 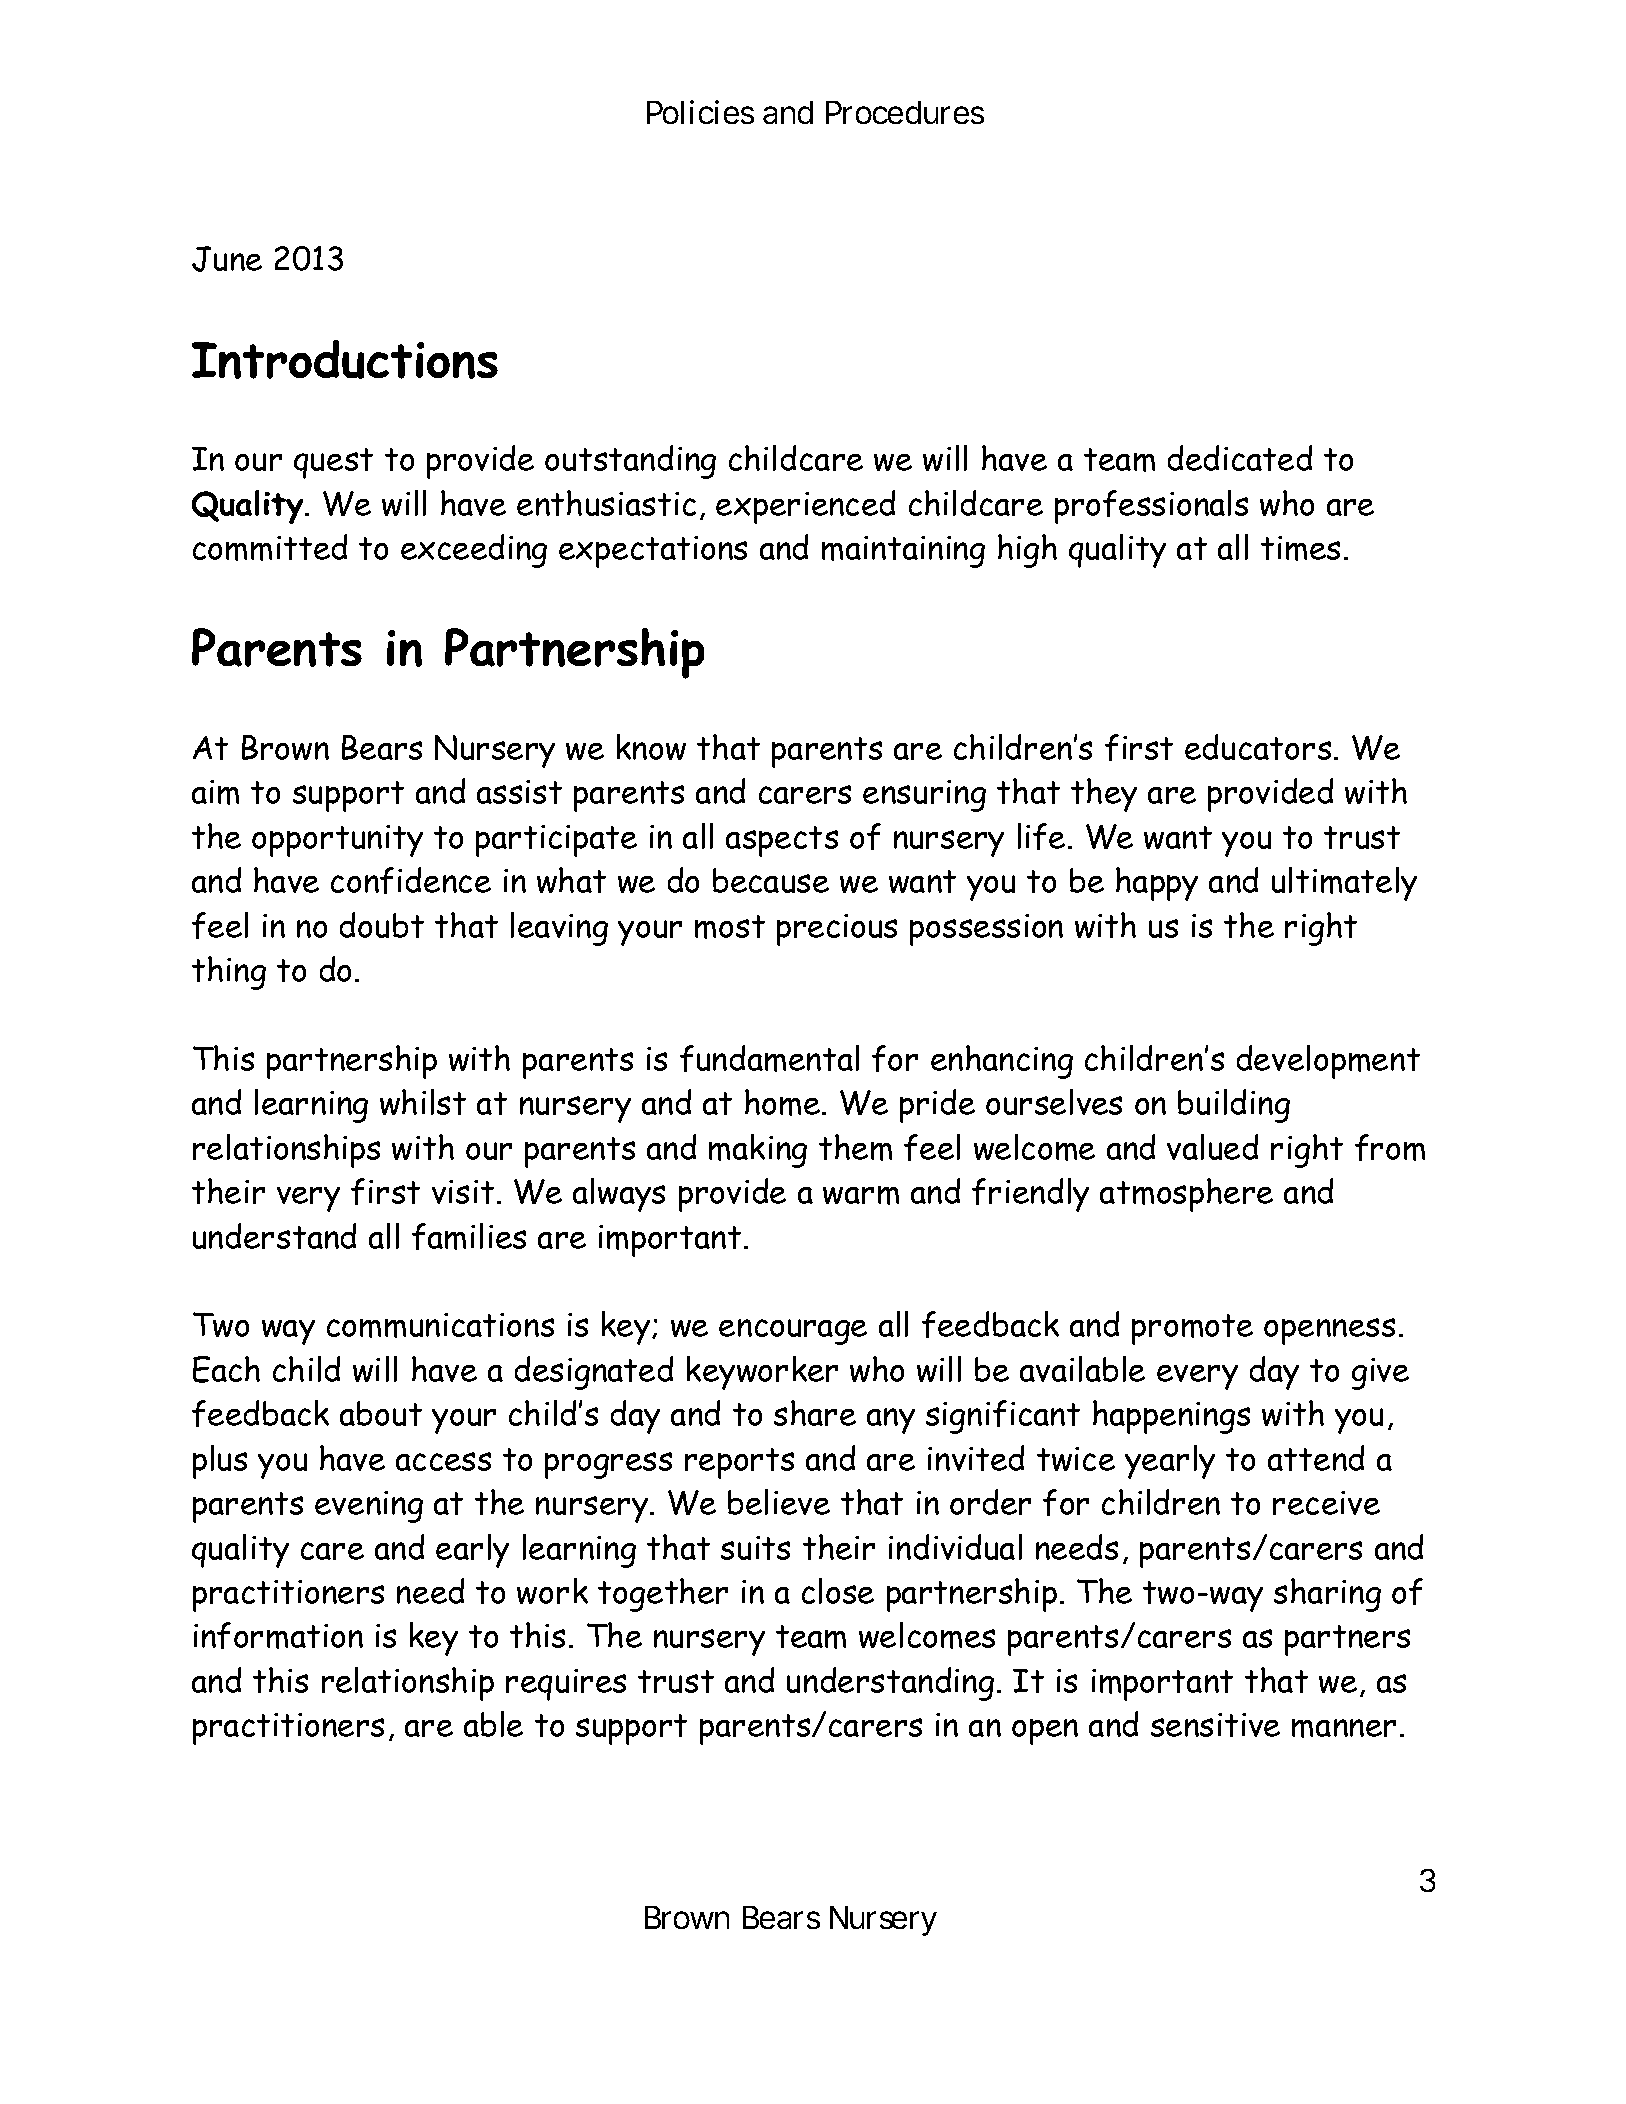 What do you see at coordinates (1212, 1147) in the document?
I see `valued` at bounding box center [1212, 1147].
